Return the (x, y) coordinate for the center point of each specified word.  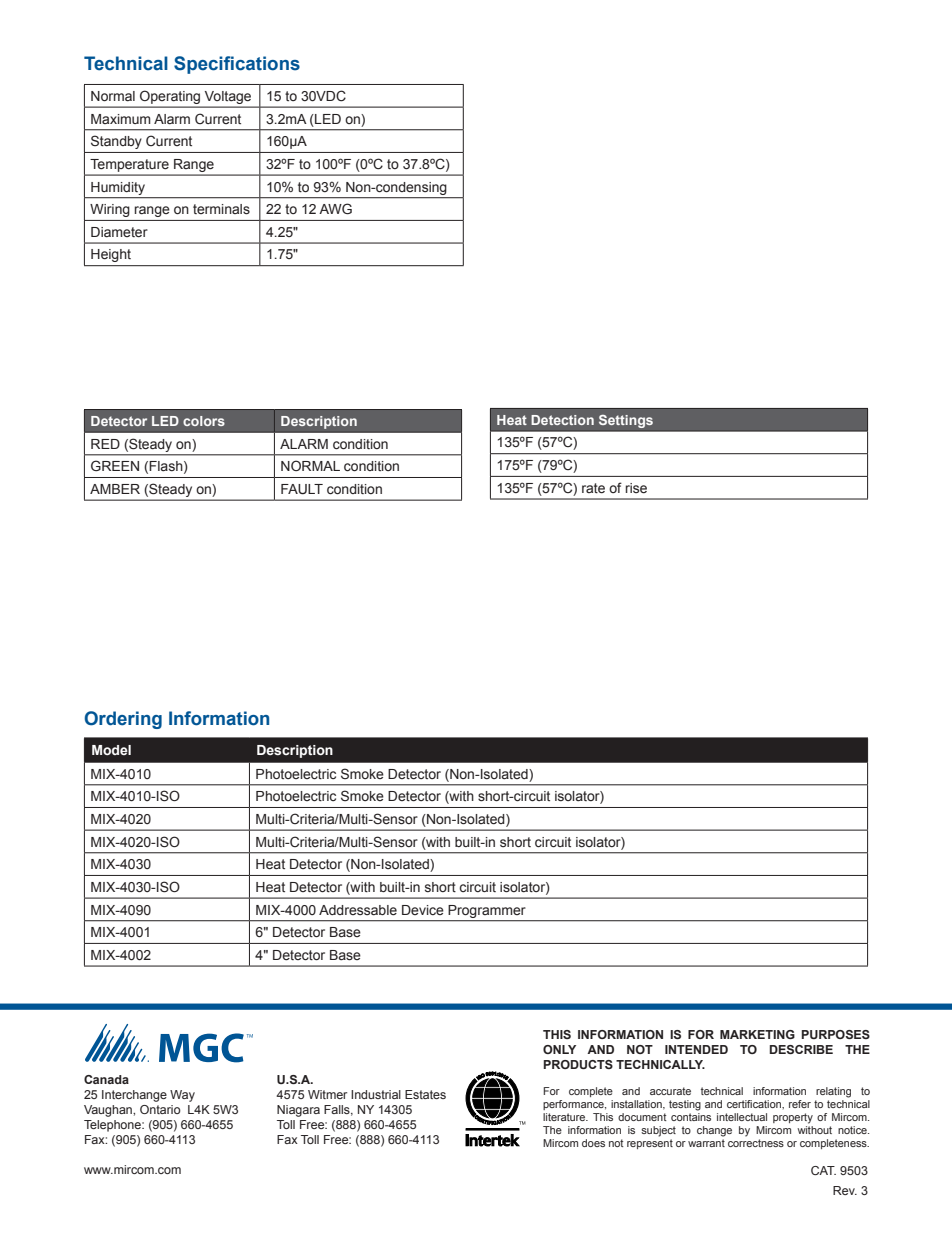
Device (423, 910)
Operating (170, 97)
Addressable (358, 910)
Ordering (123, 720)
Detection (562, 420)
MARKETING (757, 1034)
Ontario (160, 1109)
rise (636, 488)
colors (204, 421)
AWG (335, 208)
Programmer (487, 911)
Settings (626, 421)
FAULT (302, 489)
